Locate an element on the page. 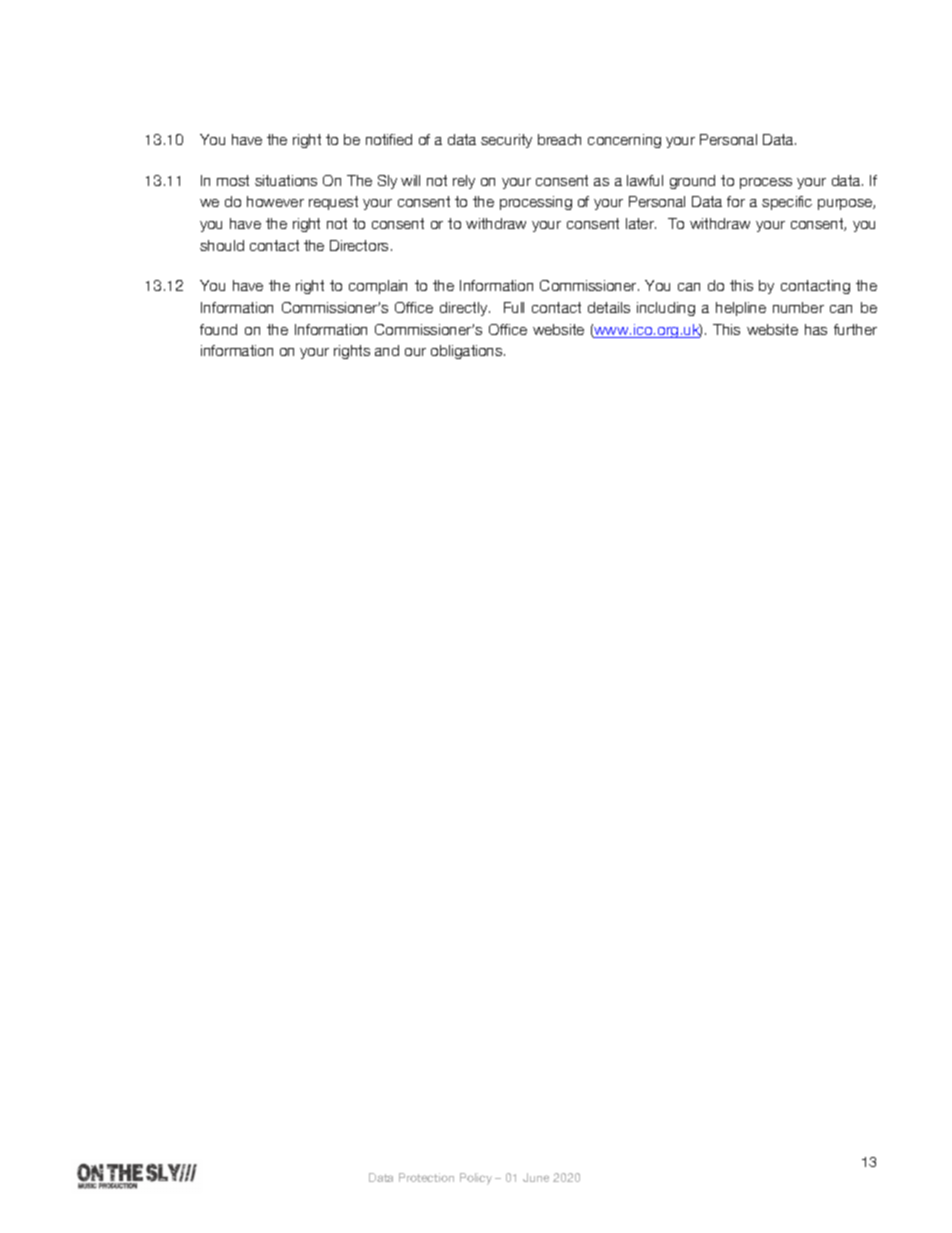  situations is located at coordinates (286, 180).
